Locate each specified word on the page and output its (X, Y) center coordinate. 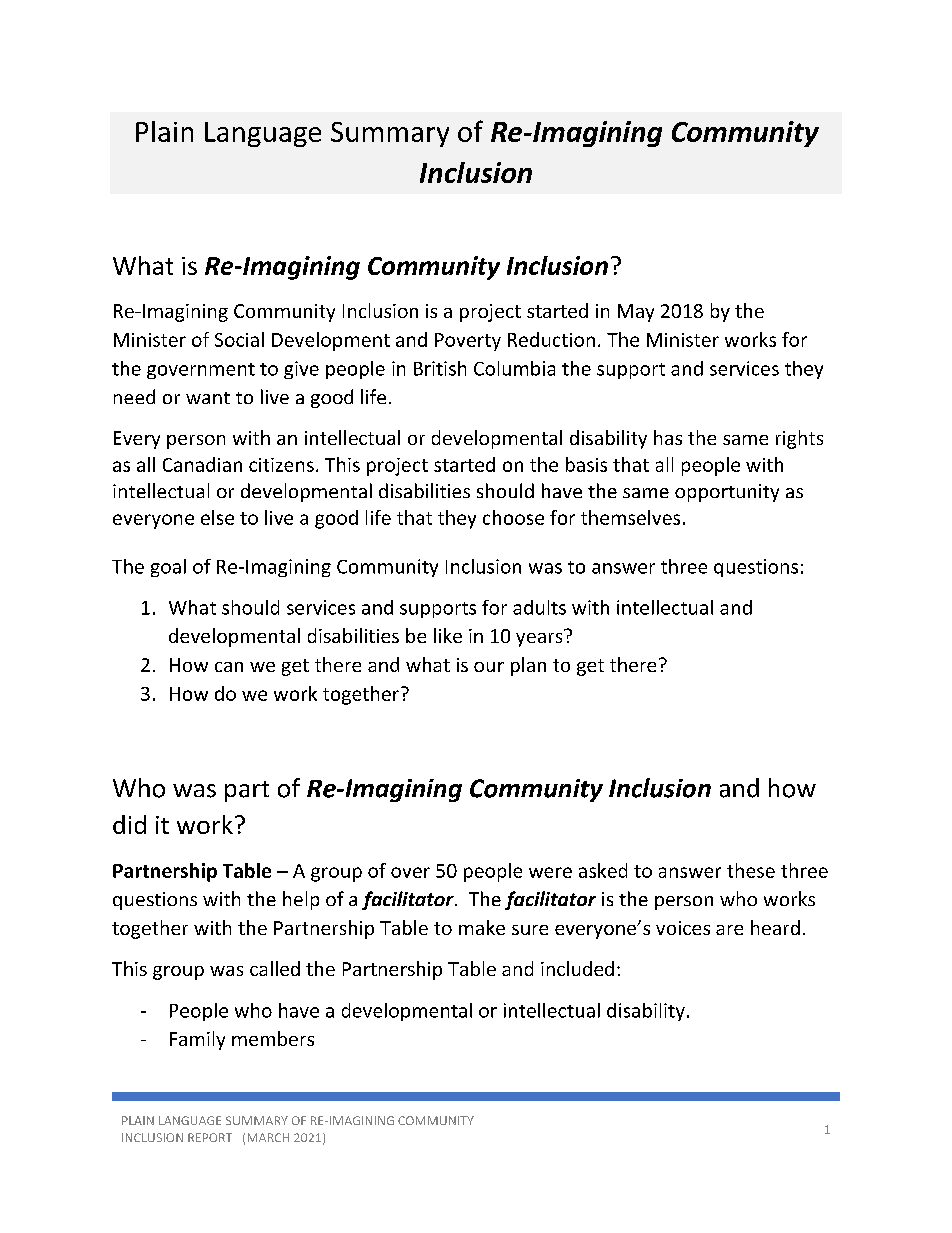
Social (239, 339)
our (489, 667)
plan (528, 666)
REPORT (210, 1137)
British (440, 368)
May (636, 313)
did (129, 824)
